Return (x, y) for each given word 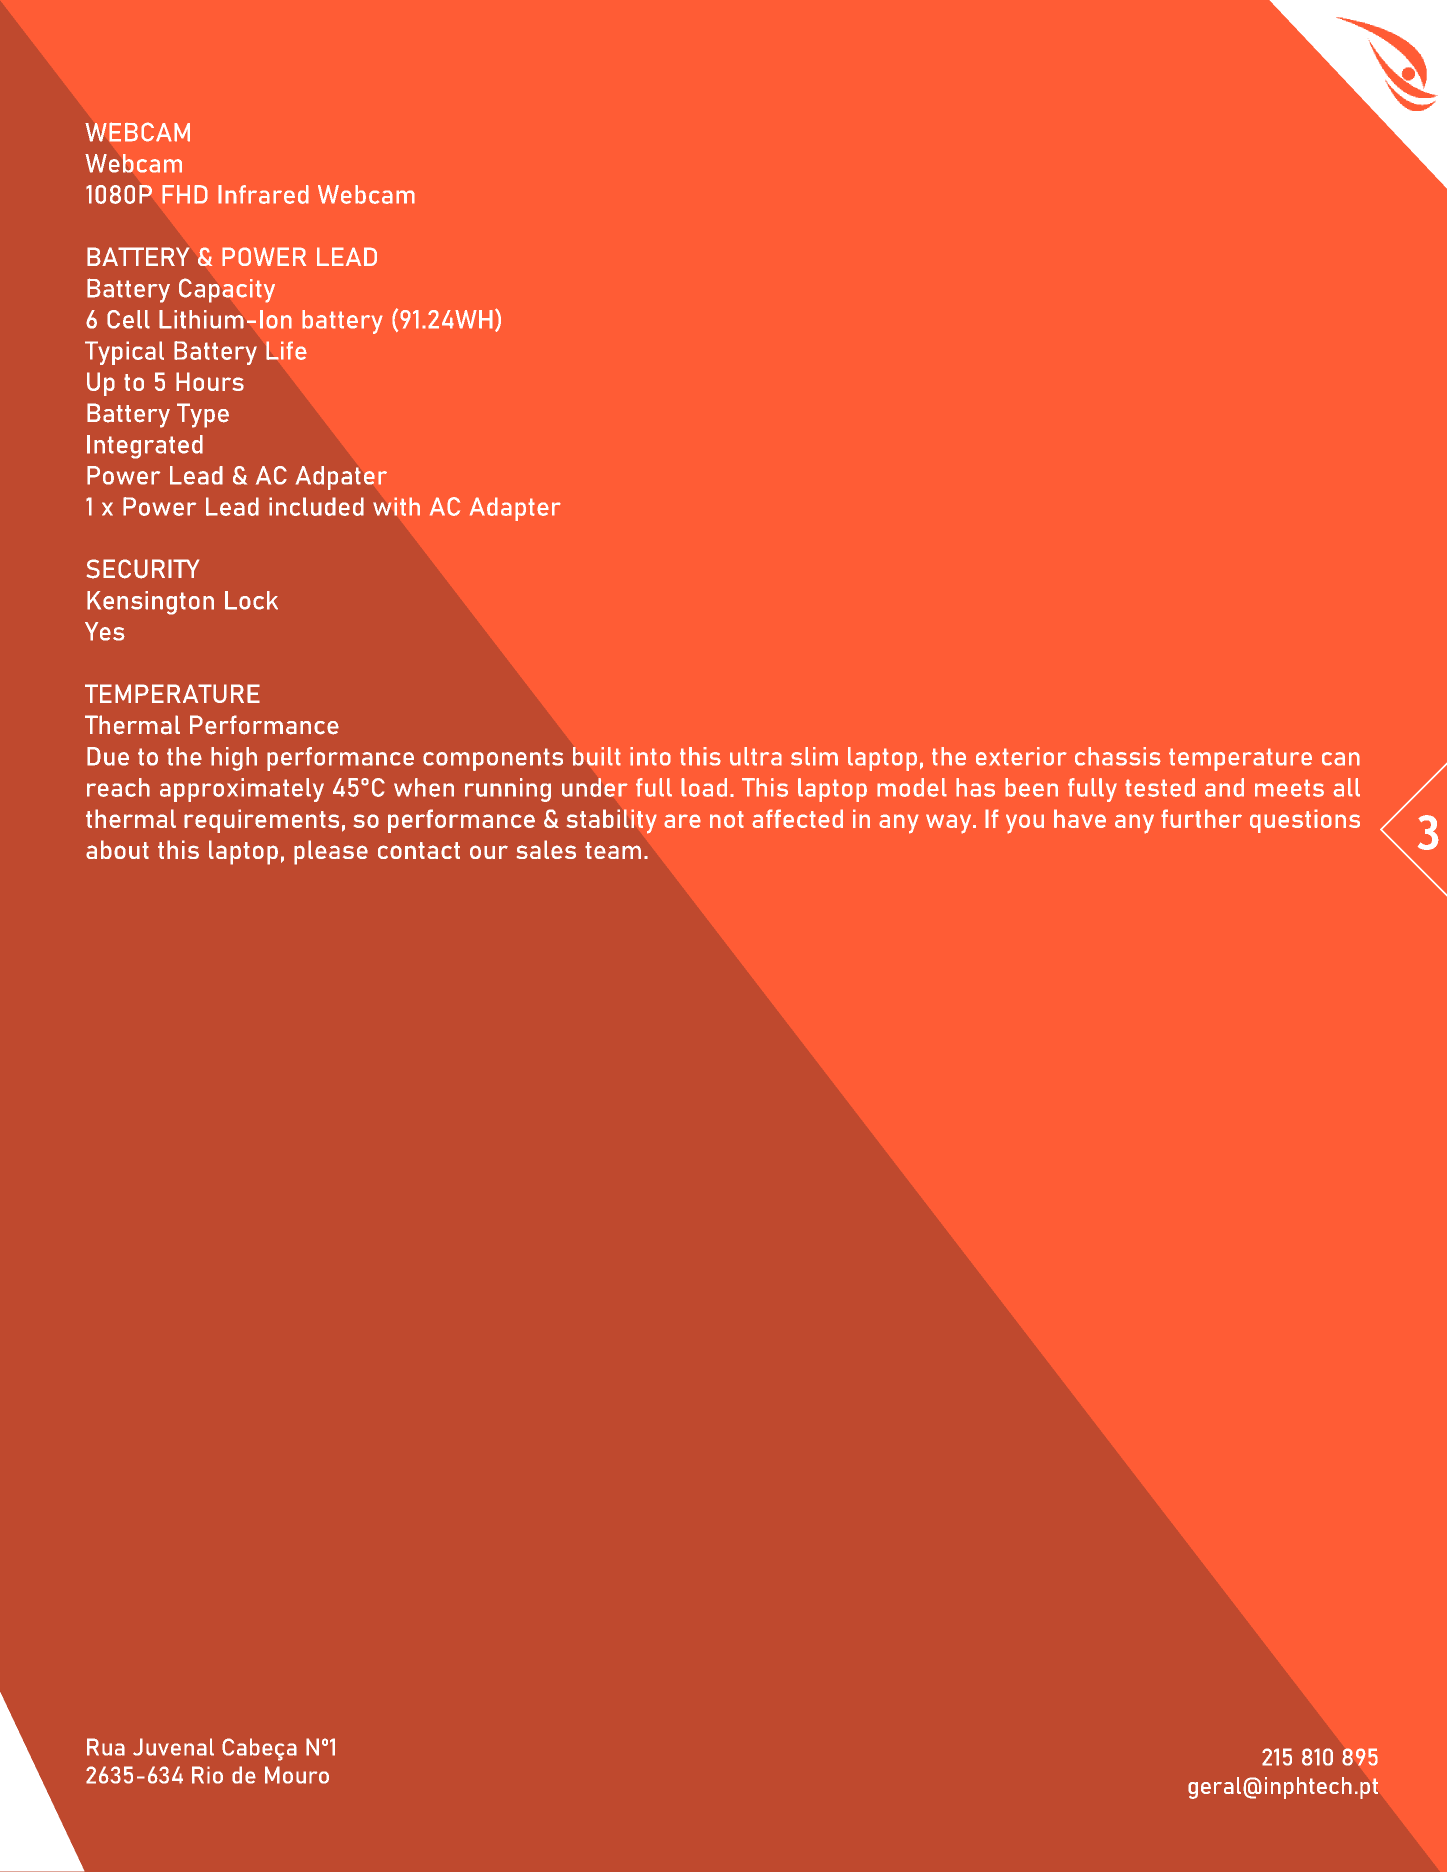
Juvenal (173, 1747)
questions (1305, 821)
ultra (756, 756)
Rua (106, 1747)
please (331, 852)
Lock (251, 600)
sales (546, 849)
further (1201, 818)
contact (419, 850)
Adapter (515, 509)
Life (286, 350)
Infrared (263, 194)
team (613, 850)
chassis (1118, 756)
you (1025, 824)
